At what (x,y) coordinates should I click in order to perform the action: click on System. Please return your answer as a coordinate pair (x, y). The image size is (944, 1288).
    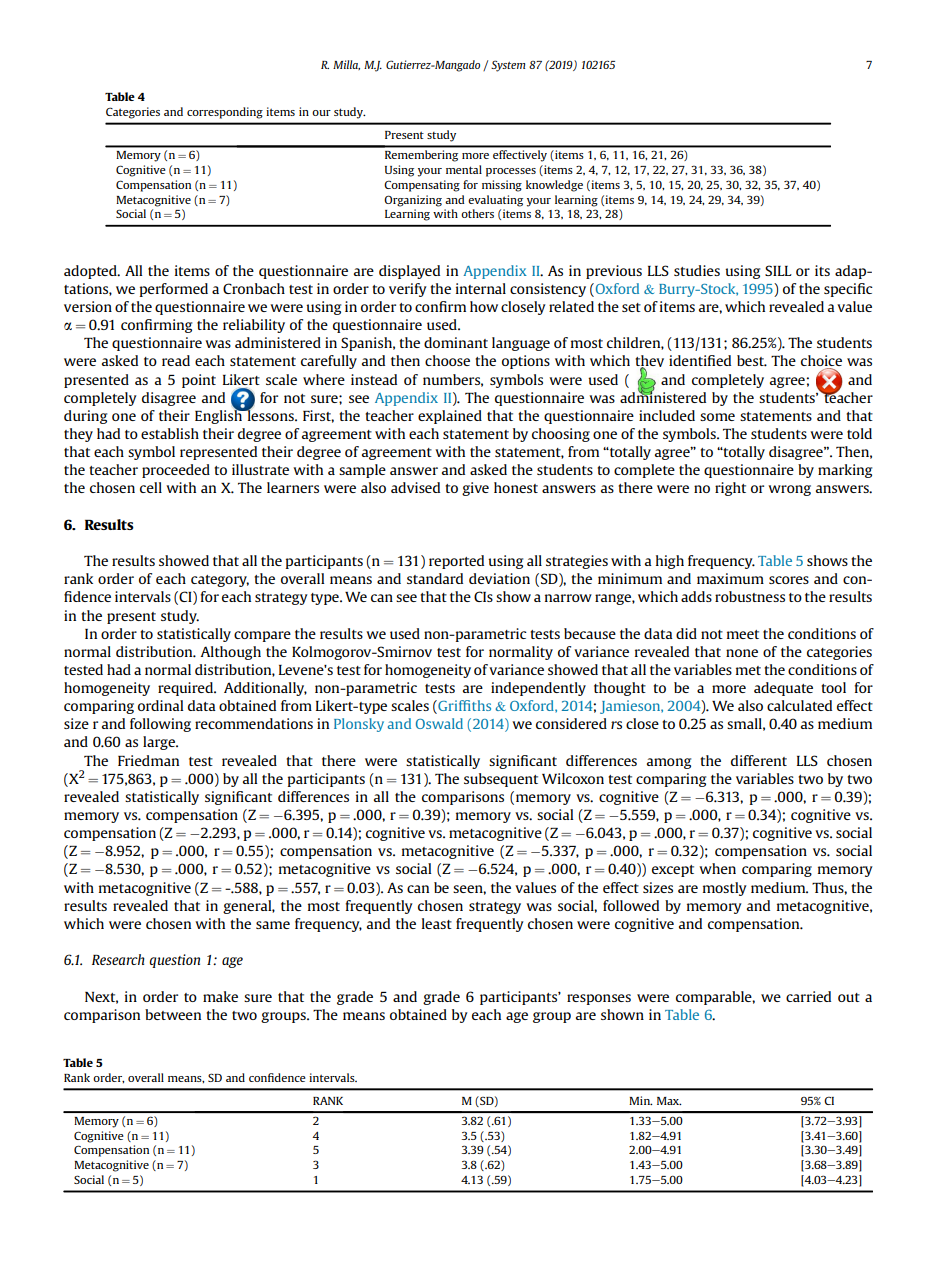
    Looking at the image, I should click on (508, 66).
